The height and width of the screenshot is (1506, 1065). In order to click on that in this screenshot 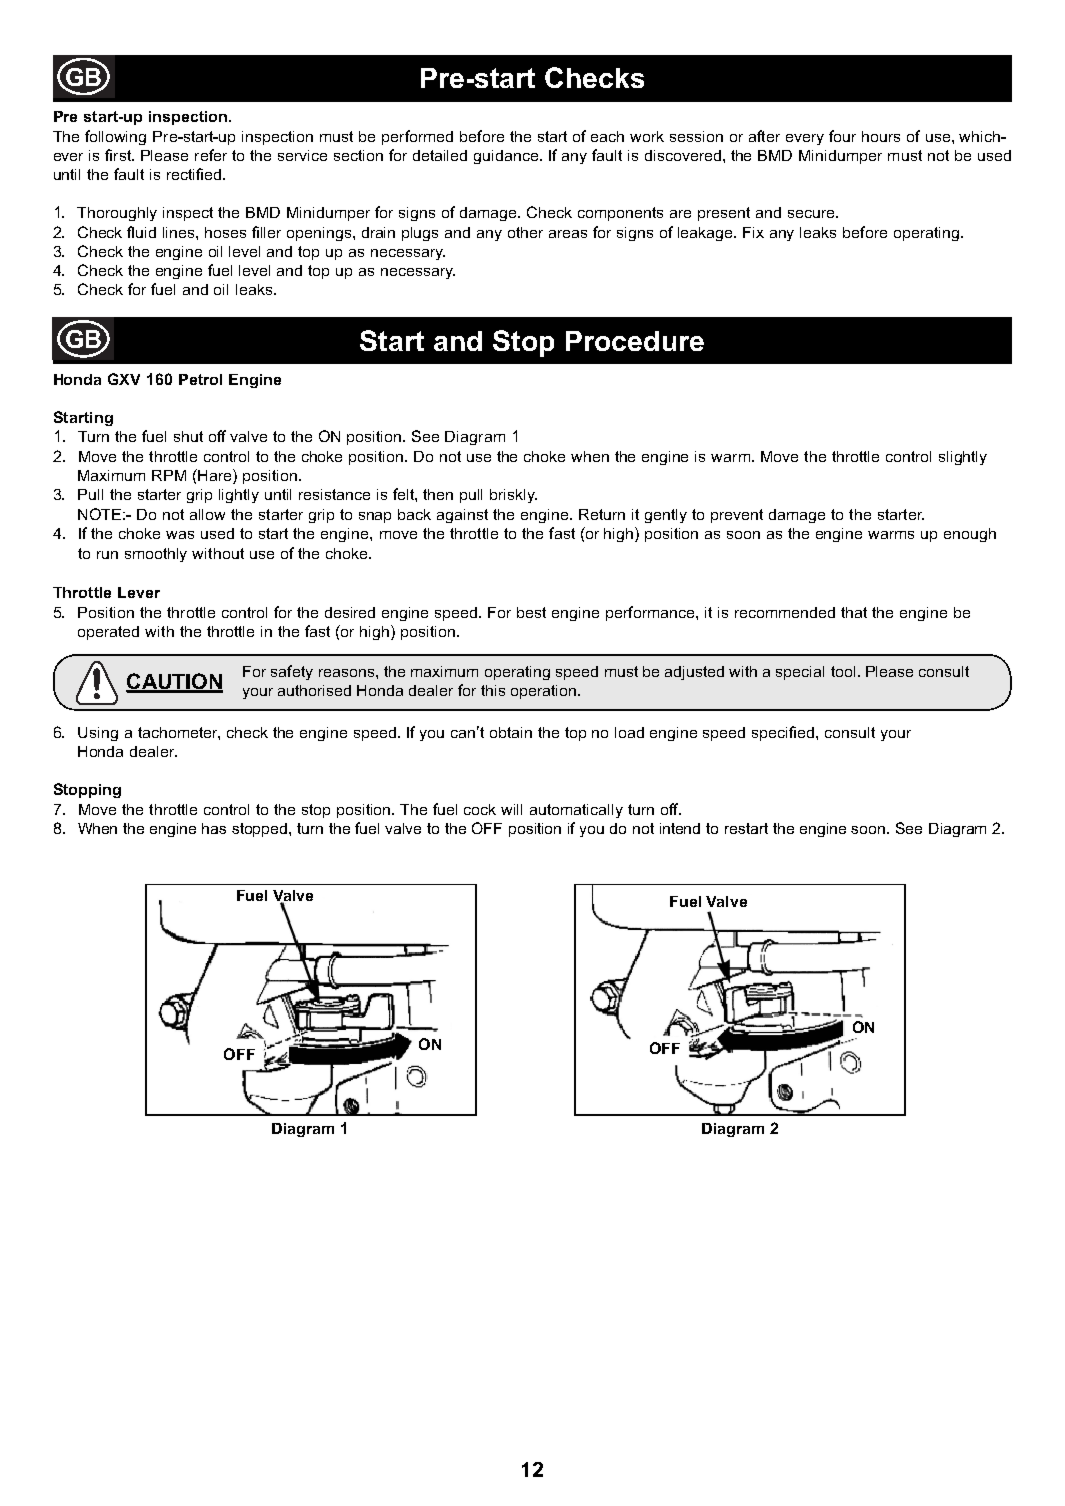, I will do `click(854, 612)`.
